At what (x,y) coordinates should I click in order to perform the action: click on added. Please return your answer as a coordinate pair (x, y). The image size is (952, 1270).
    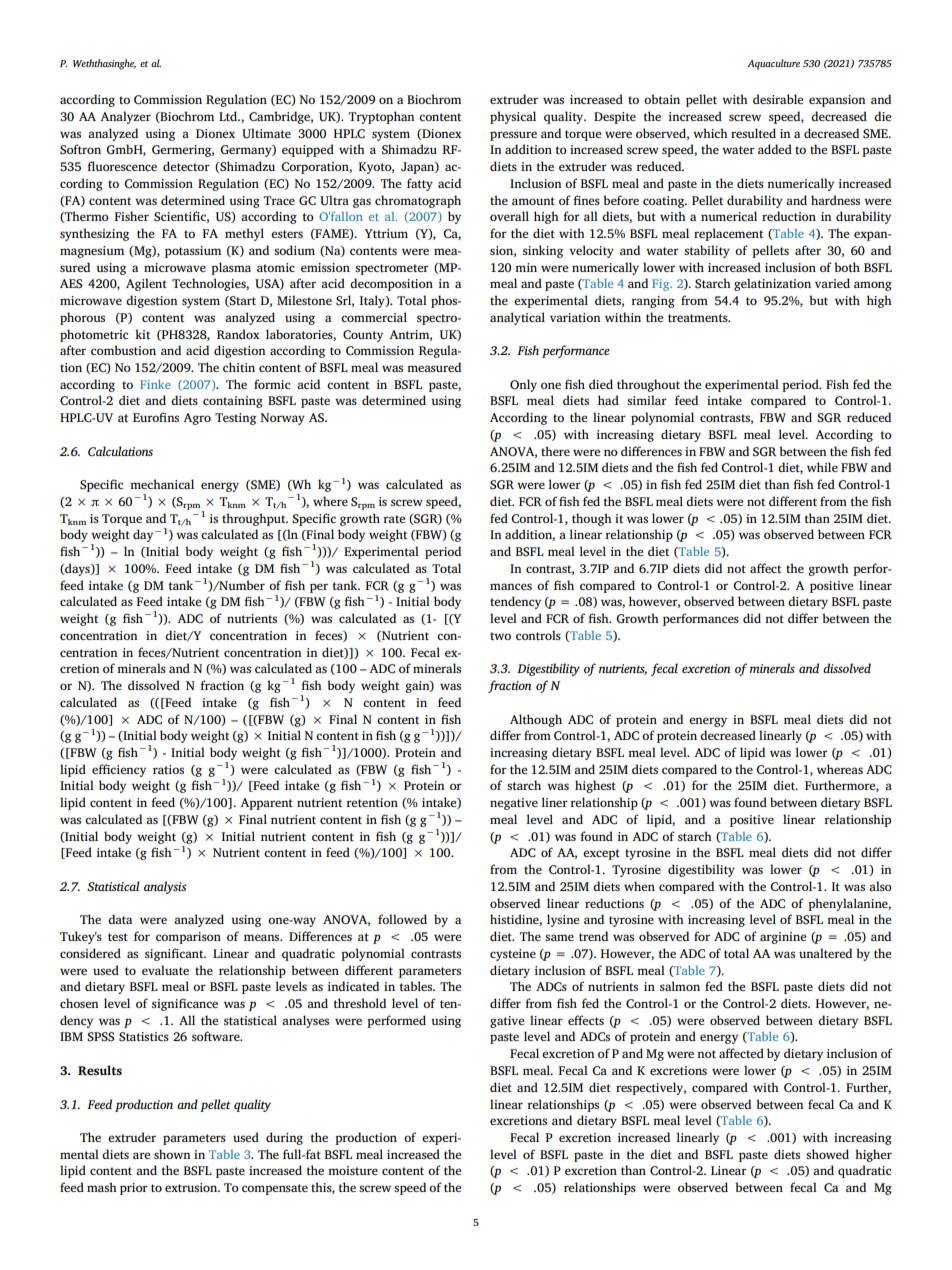
    Looking at the image, I should click on (775, 149).
